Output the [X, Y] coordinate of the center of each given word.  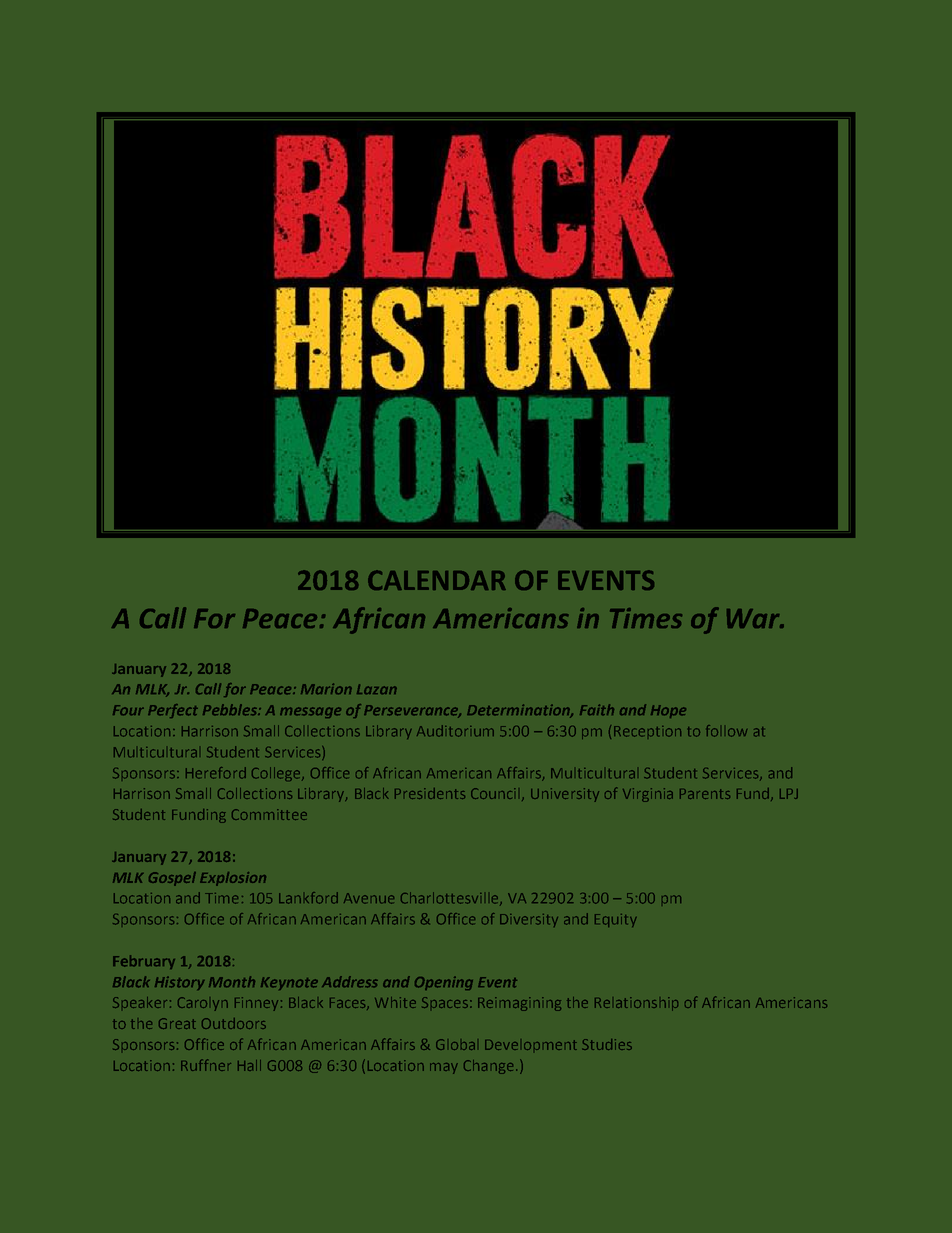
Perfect [173, 711]
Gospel [172, 879]
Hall [249, 1065]
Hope [668, 711]
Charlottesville [451, 898]
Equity [616, 920]
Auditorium [455, 731]
